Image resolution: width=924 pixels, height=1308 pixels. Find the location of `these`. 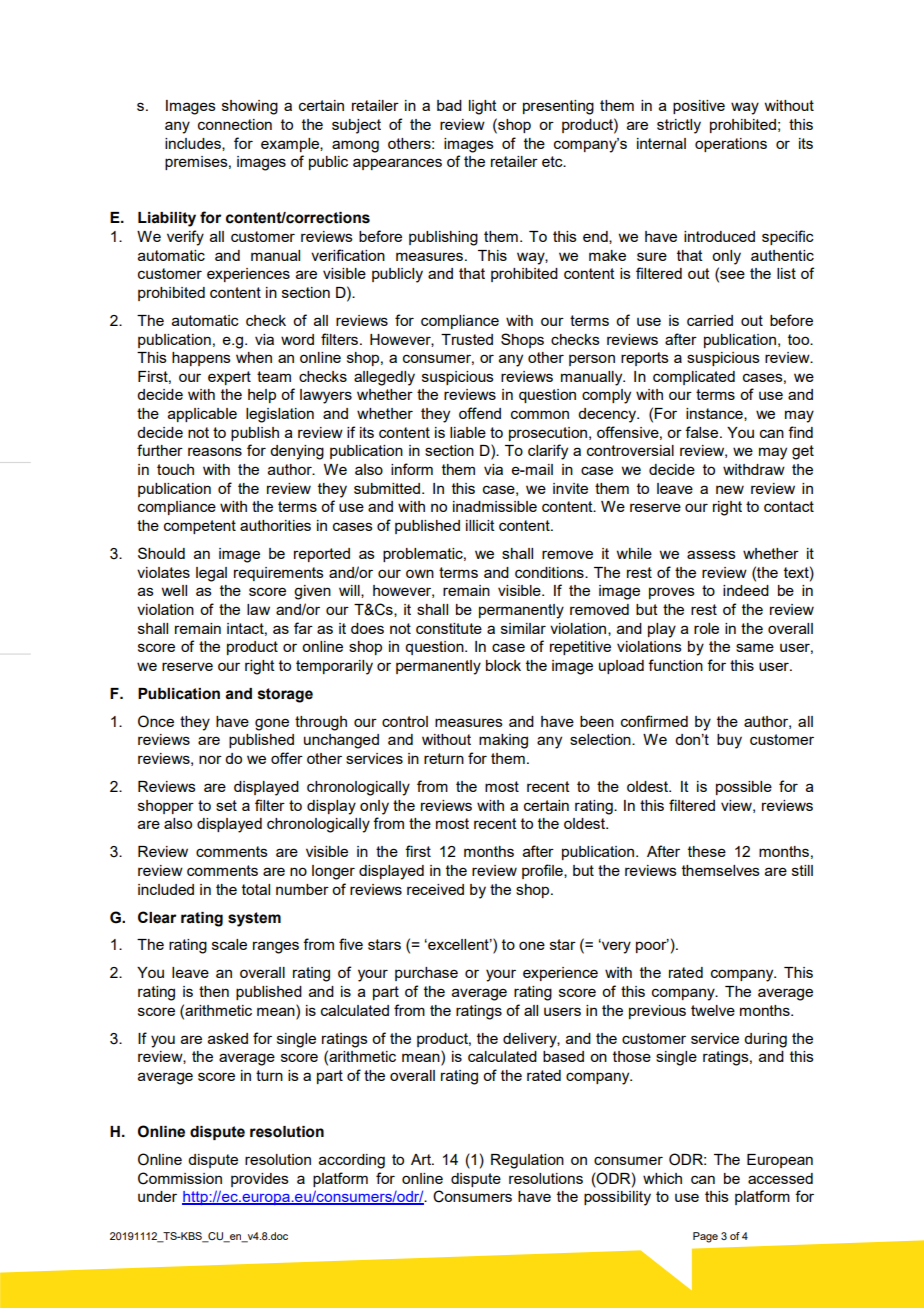

these is located at coordinates (707, 851).
